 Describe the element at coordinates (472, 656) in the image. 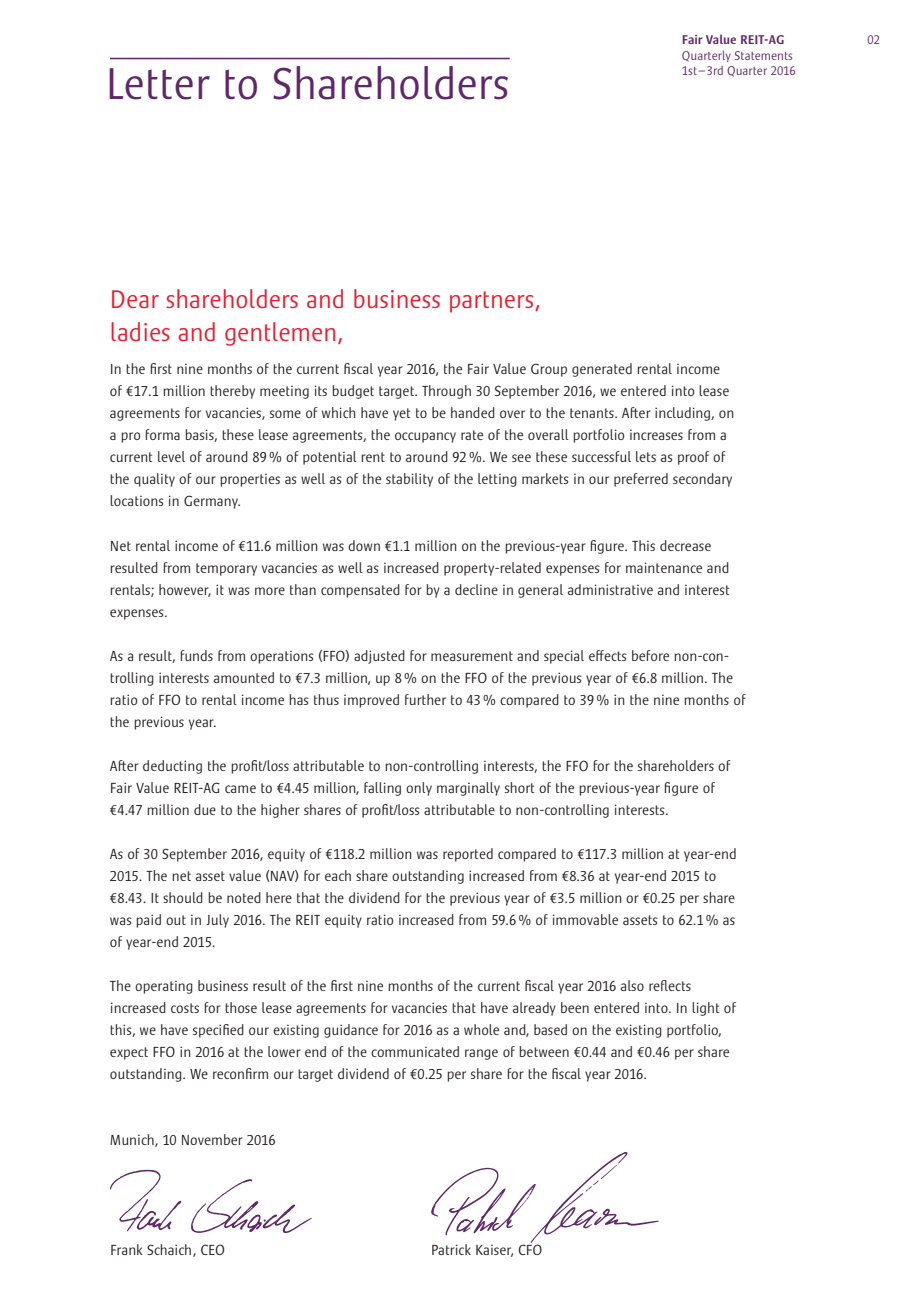

I see `measurement` at that location.
